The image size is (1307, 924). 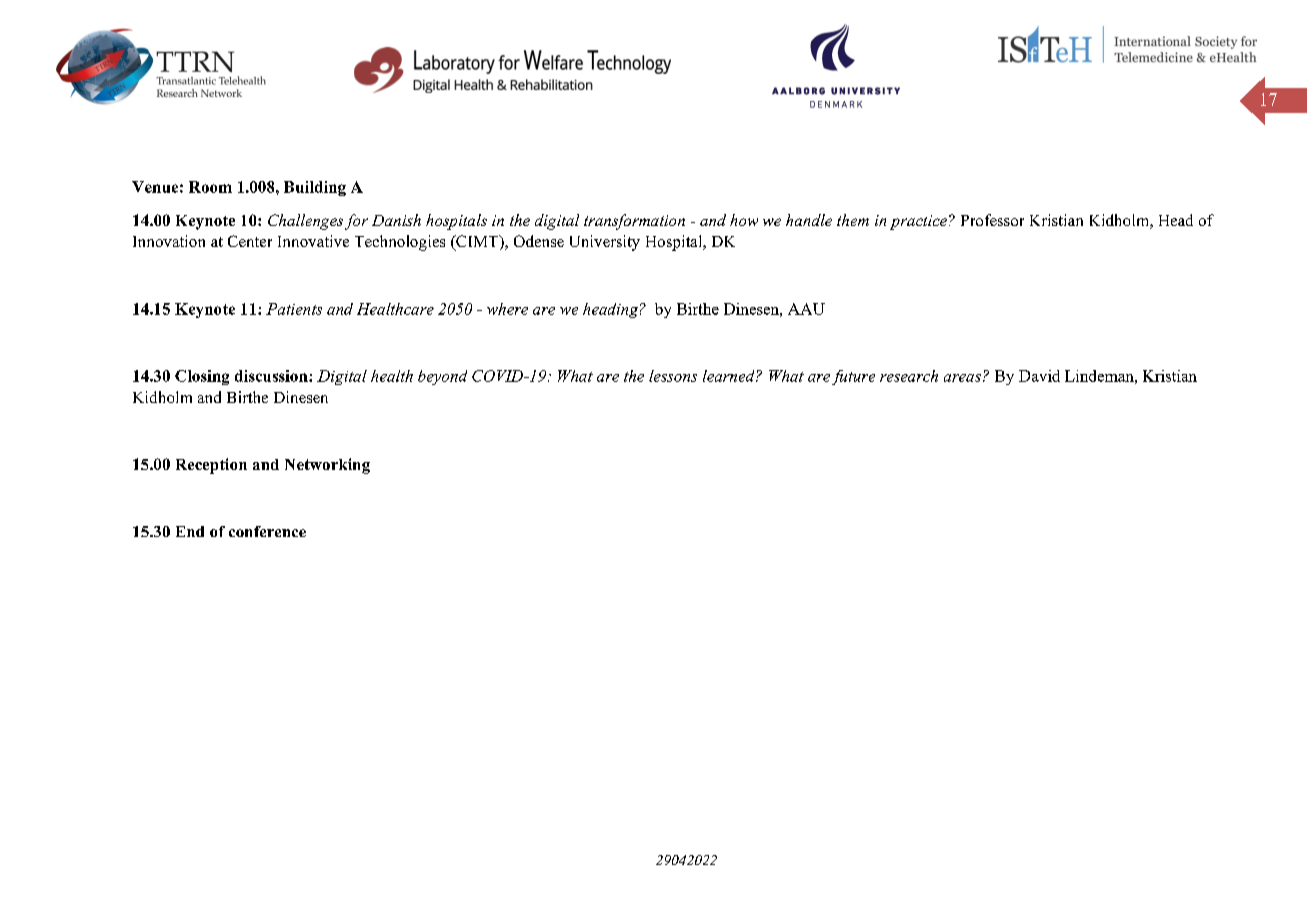 I want to click on AAU, so click(x=806, y=309).
